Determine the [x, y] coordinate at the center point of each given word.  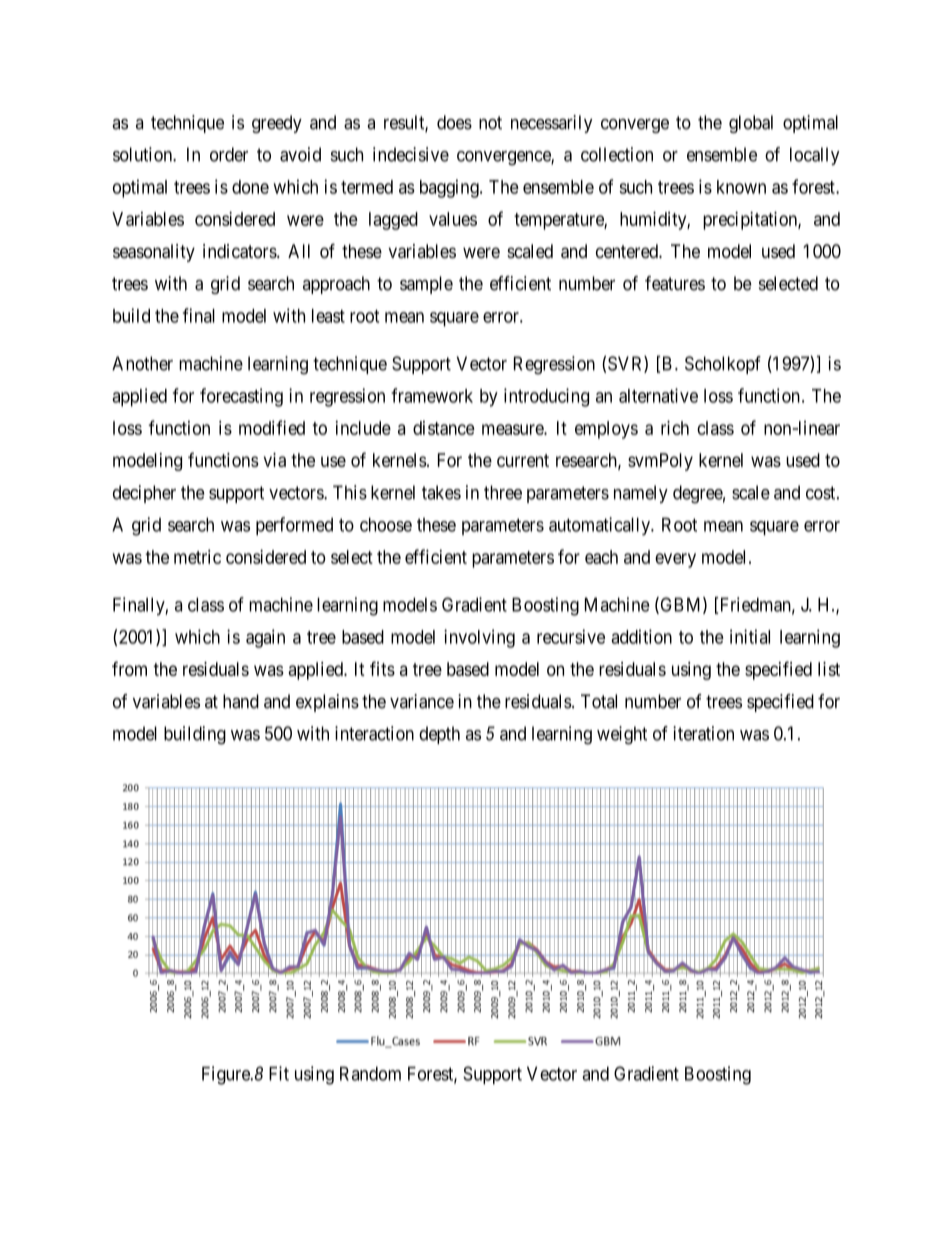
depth [439, 735]
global [751, 124]
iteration [703, 733]
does [454, 122]
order [229, 154]
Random [370, 1073]
